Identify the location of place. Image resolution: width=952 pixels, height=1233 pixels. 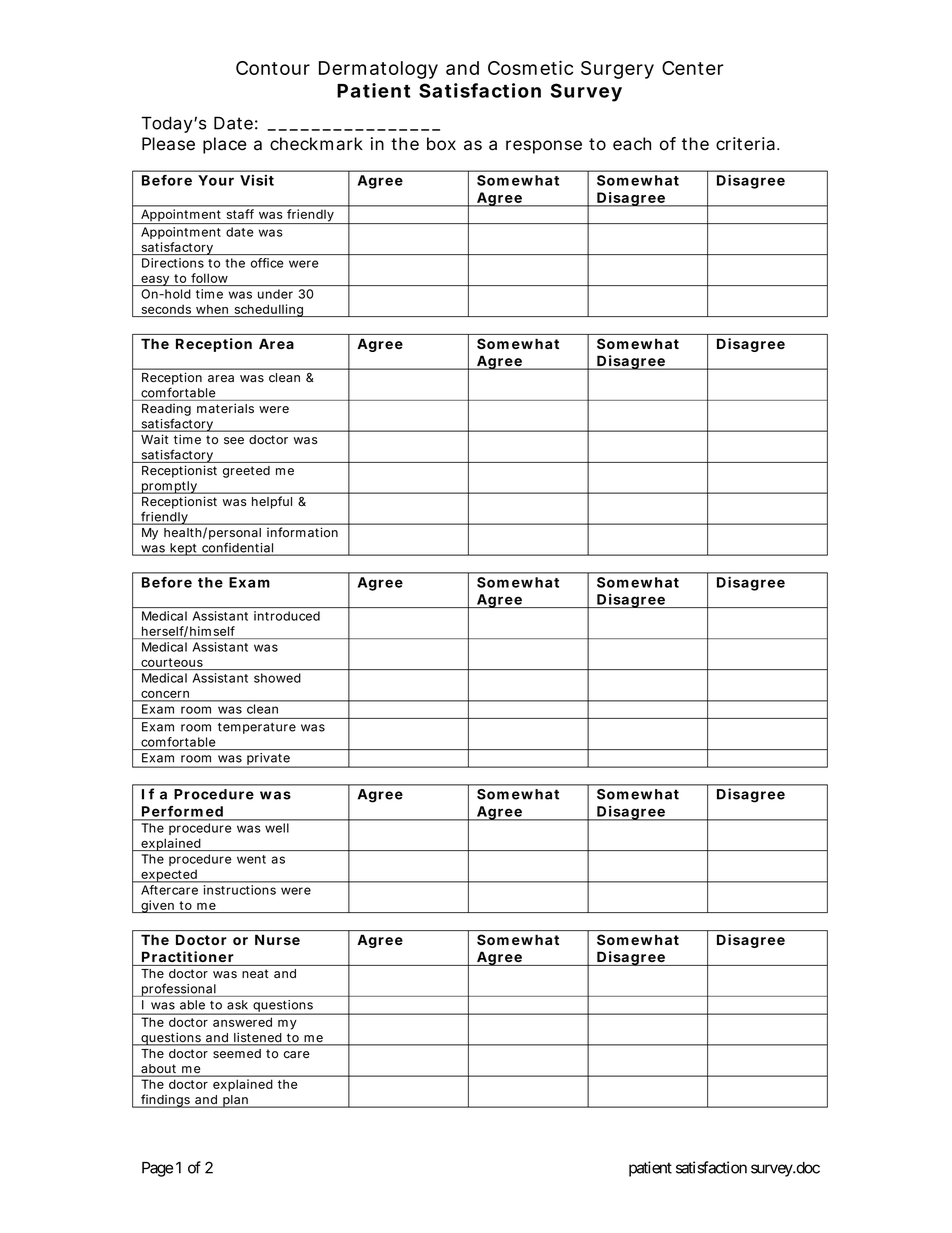
(224, 145).
